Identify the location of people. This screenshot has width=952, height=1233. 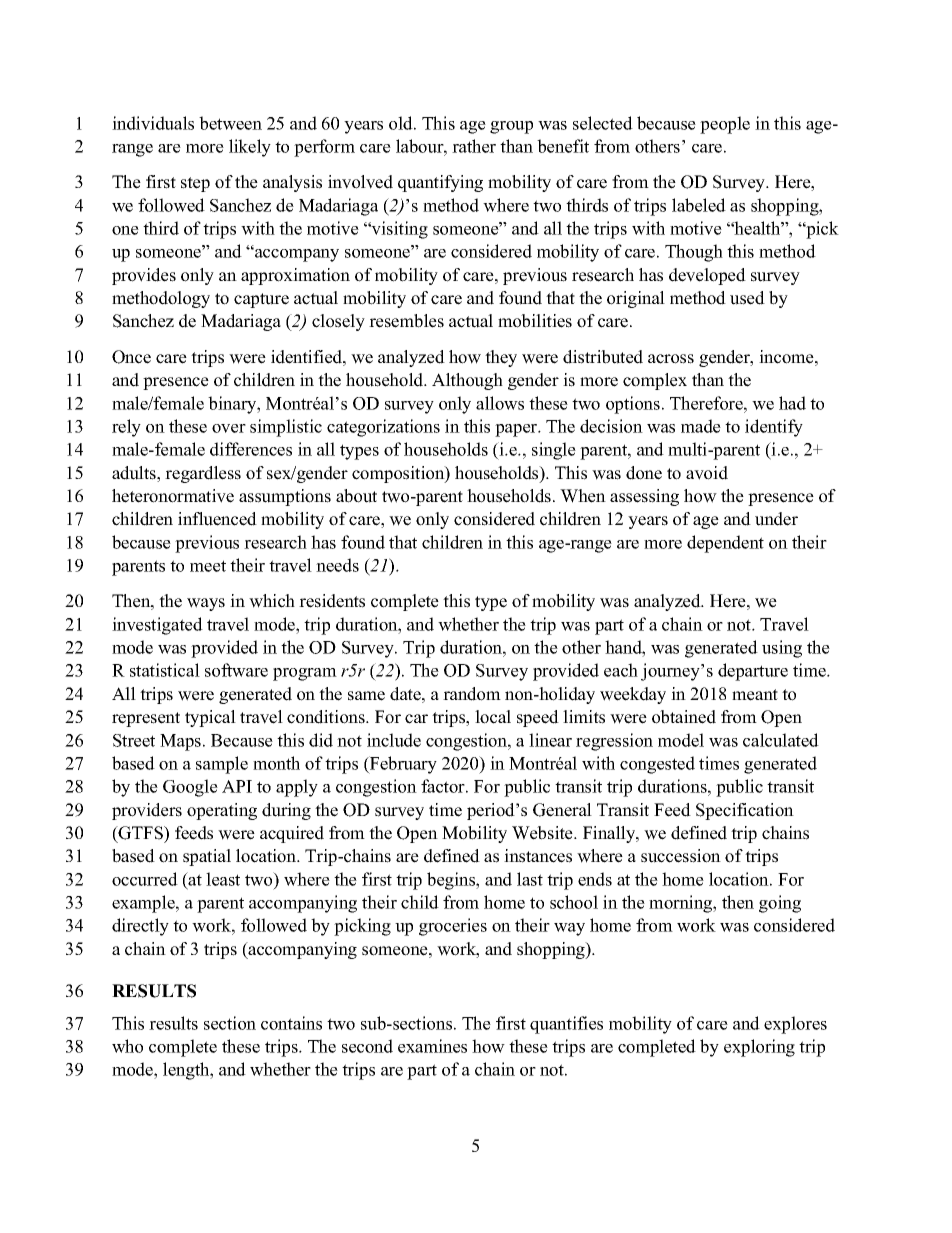
(725, 125).
